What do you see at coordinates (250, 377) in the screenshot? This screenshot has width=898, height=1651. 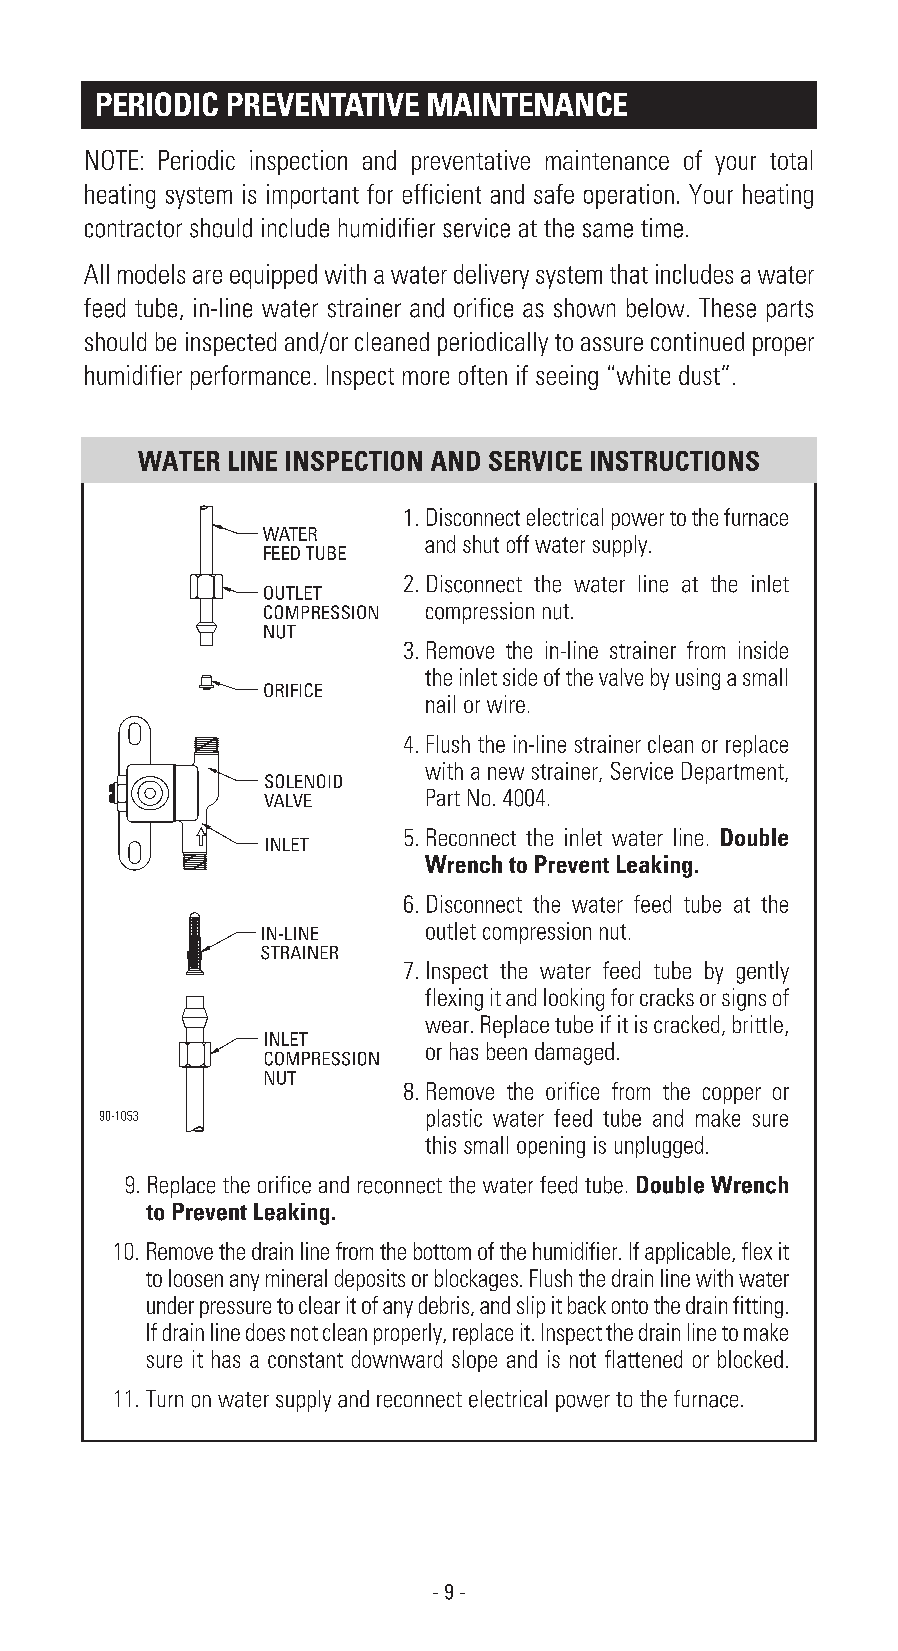 I see `performance` at bounding box center [250, 377].
